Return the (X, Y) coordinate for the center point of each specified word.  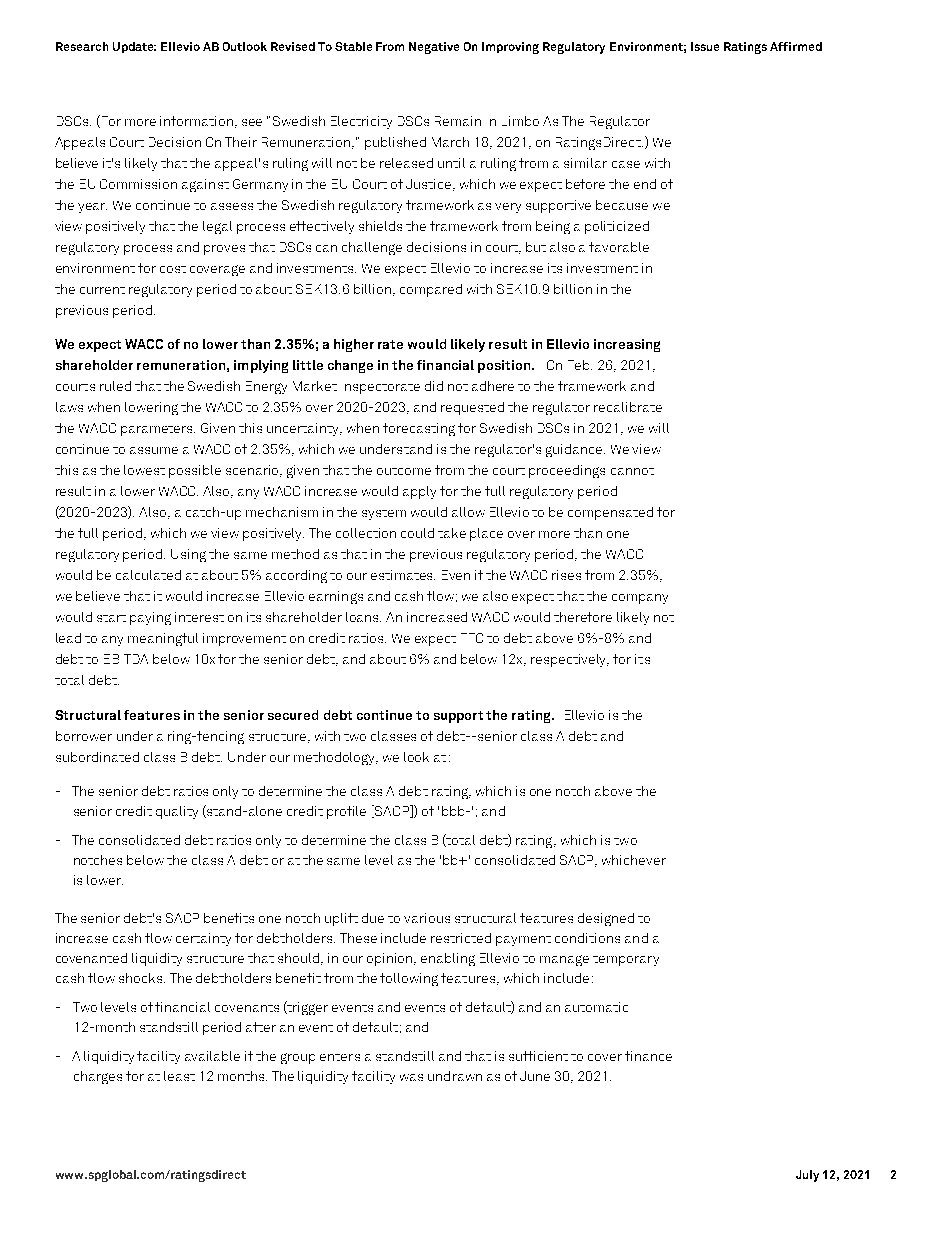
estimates (403, 575)
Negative (434, 48)
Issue (705, 46)
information (198, 122)
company (640, 599)
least (179, 1076)
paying (150, 618)
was (411, 1077)
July (807, 1176)
